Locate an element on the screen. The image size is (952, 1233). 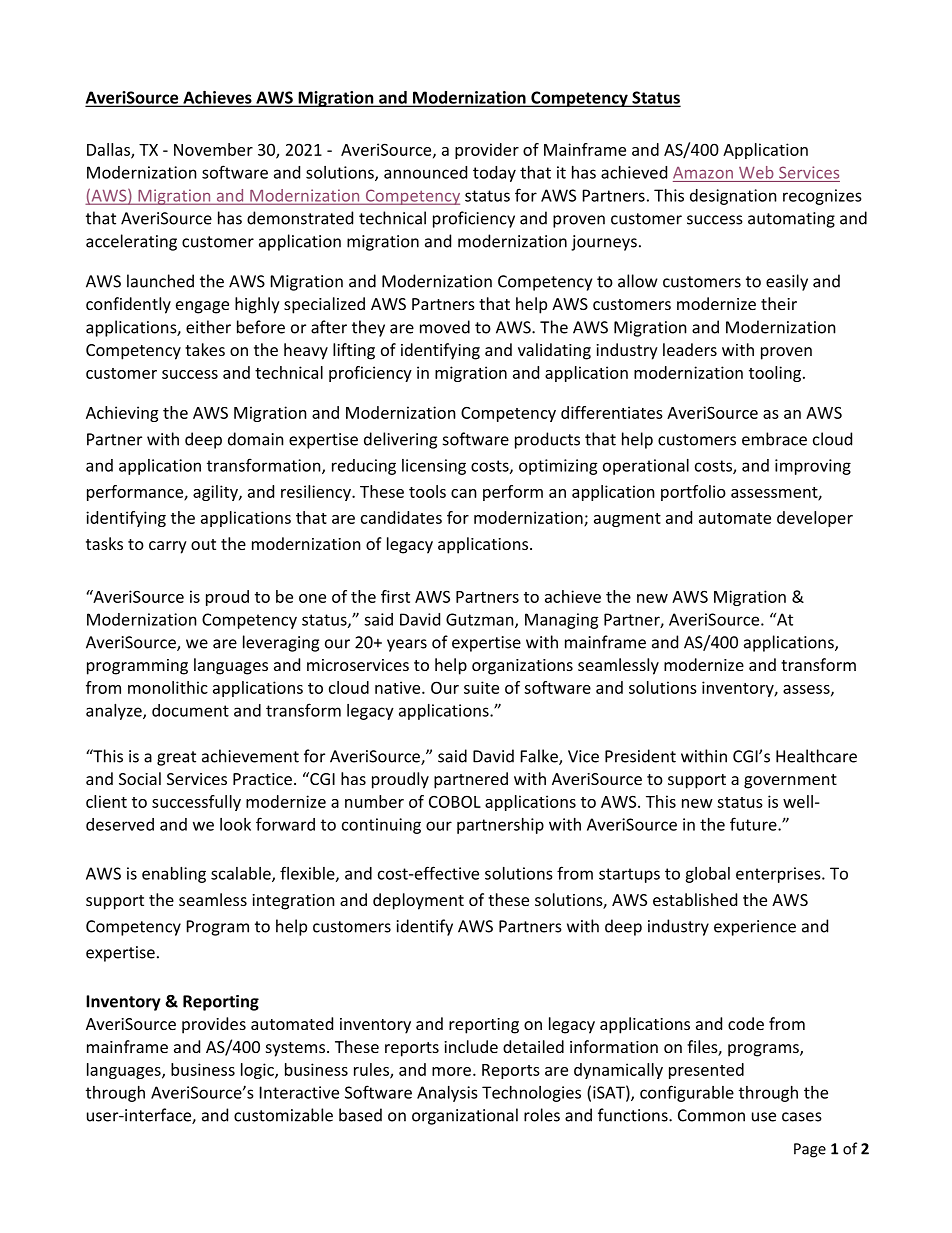
Common is located at coordinates (711, 1115).
